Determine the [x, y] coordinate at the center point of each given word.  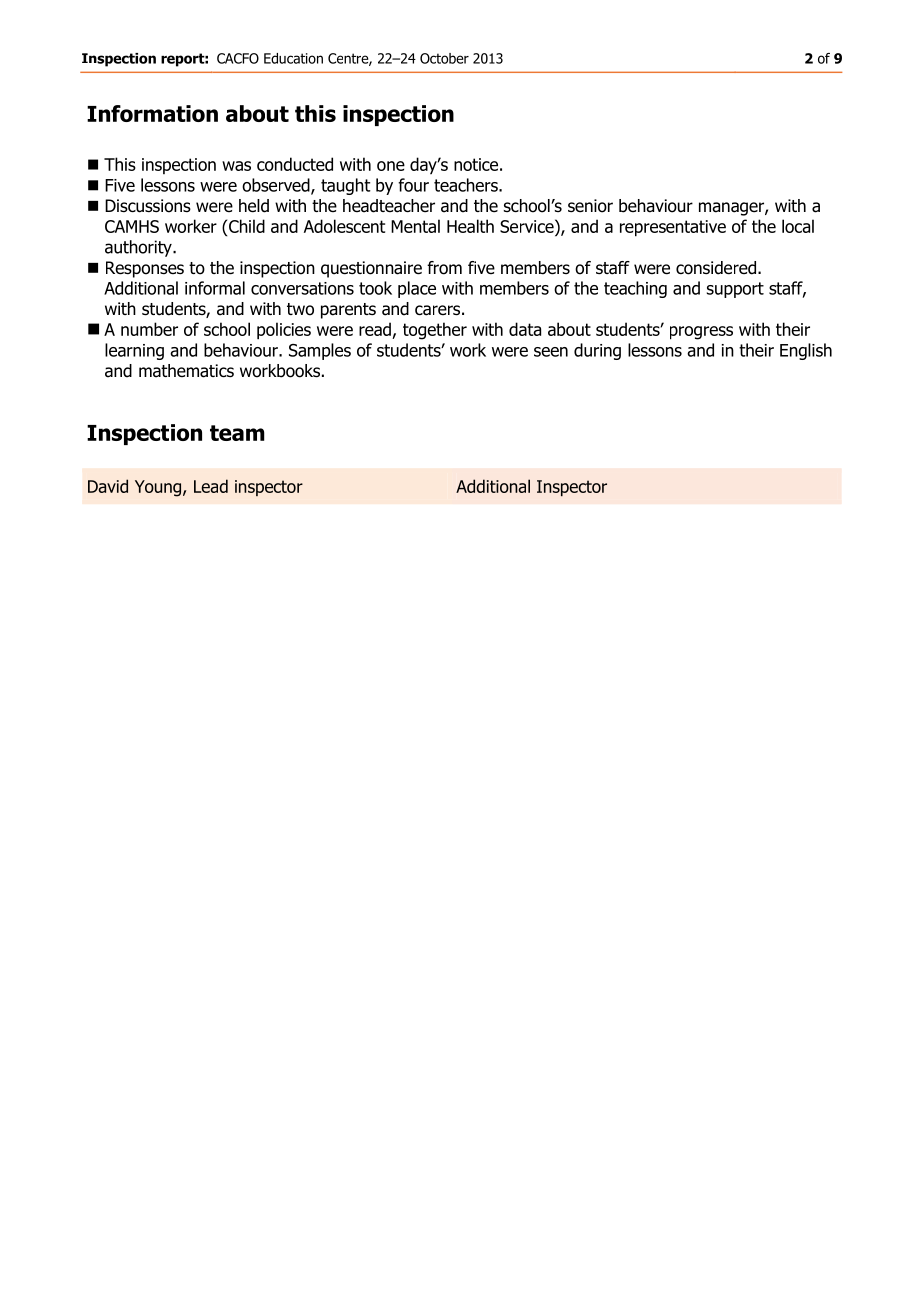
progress [701, 333]
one [391, 166]
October [444, 58]
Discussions [148, 206]
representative [673, 228]
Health [470, 226]
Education [293, 58]
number [149, 329]
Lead [211, 486]
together [435, 331]
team [237, 433]
